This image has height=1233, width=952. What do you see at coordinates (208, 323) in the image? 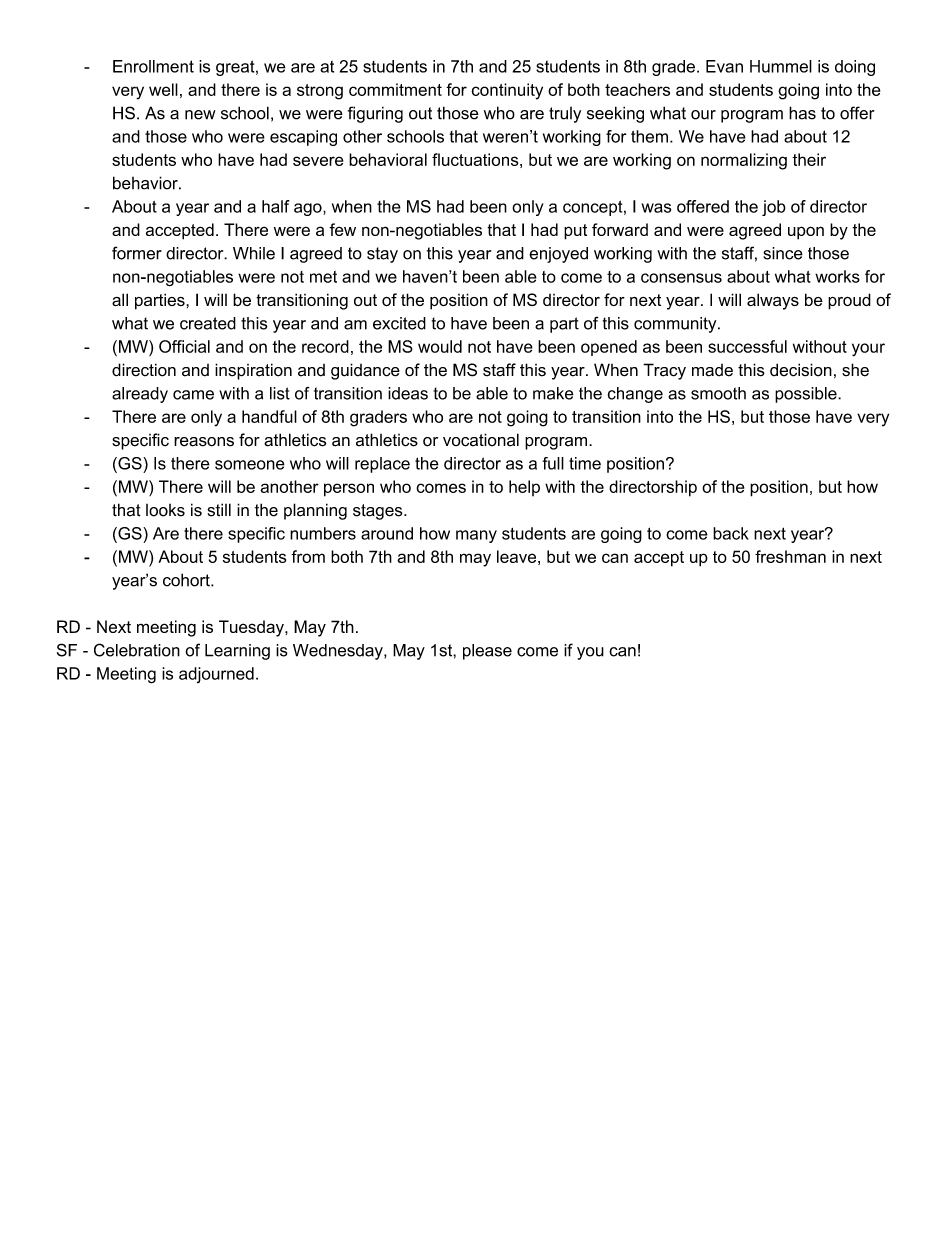
I see `created` at bounding box center [208, 323].
